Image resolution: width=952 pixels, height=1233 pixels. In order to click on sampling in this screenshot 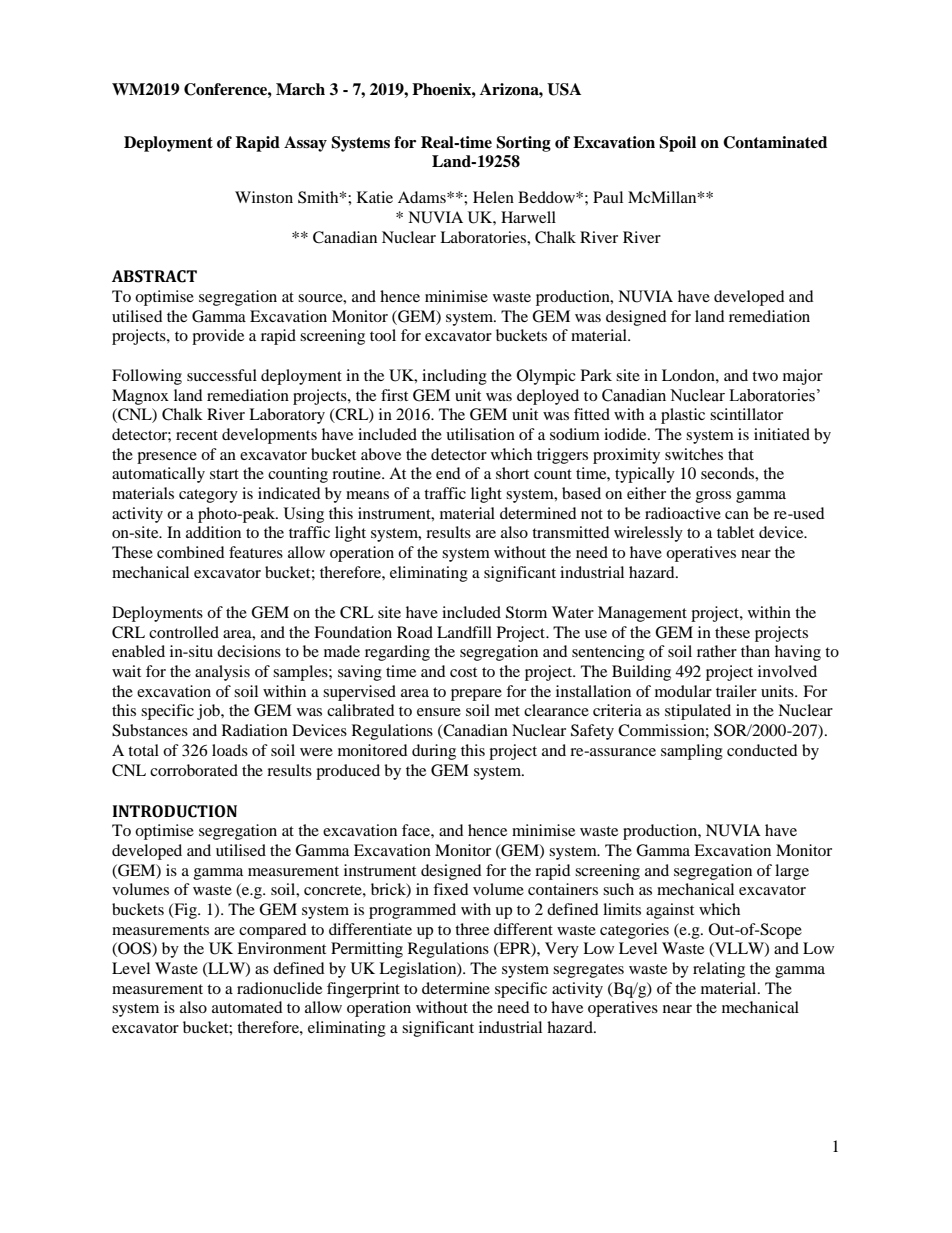, I will do `click(692, 752)`.
